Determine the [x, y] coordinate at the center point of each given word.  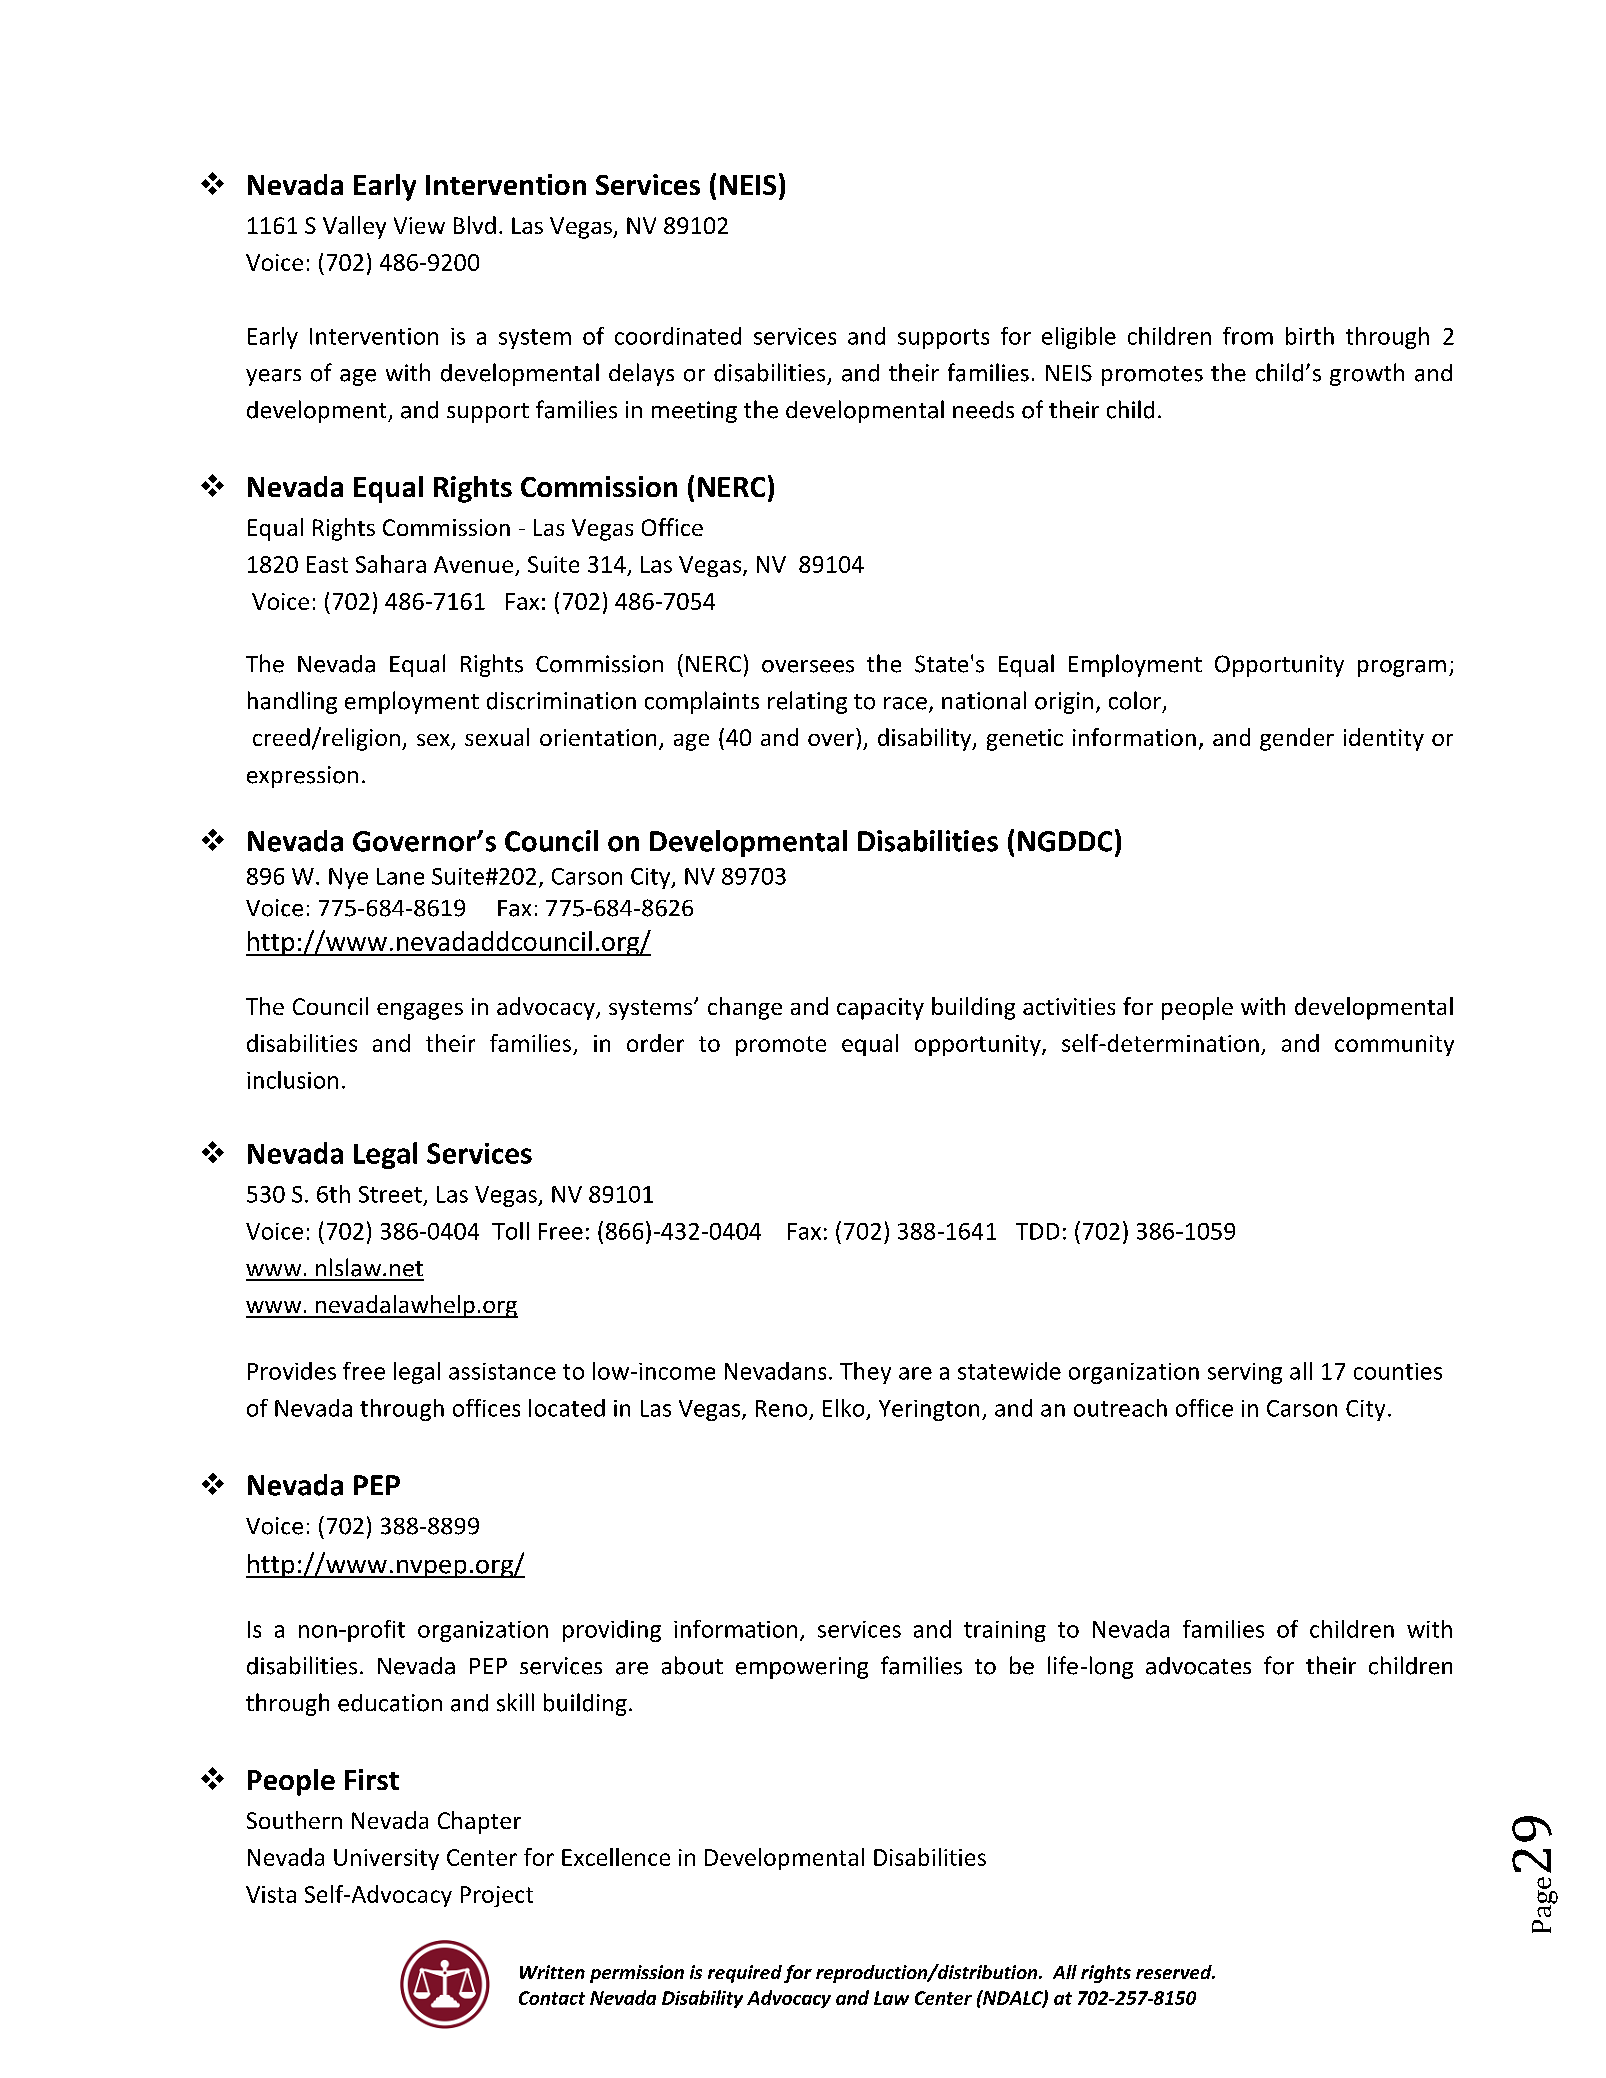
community [1394, 1045]
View [419, 225]
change [745, 1008]
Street [390, 1194]
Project [497, 1896]
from [1248, 336]
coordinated [678, 336]
